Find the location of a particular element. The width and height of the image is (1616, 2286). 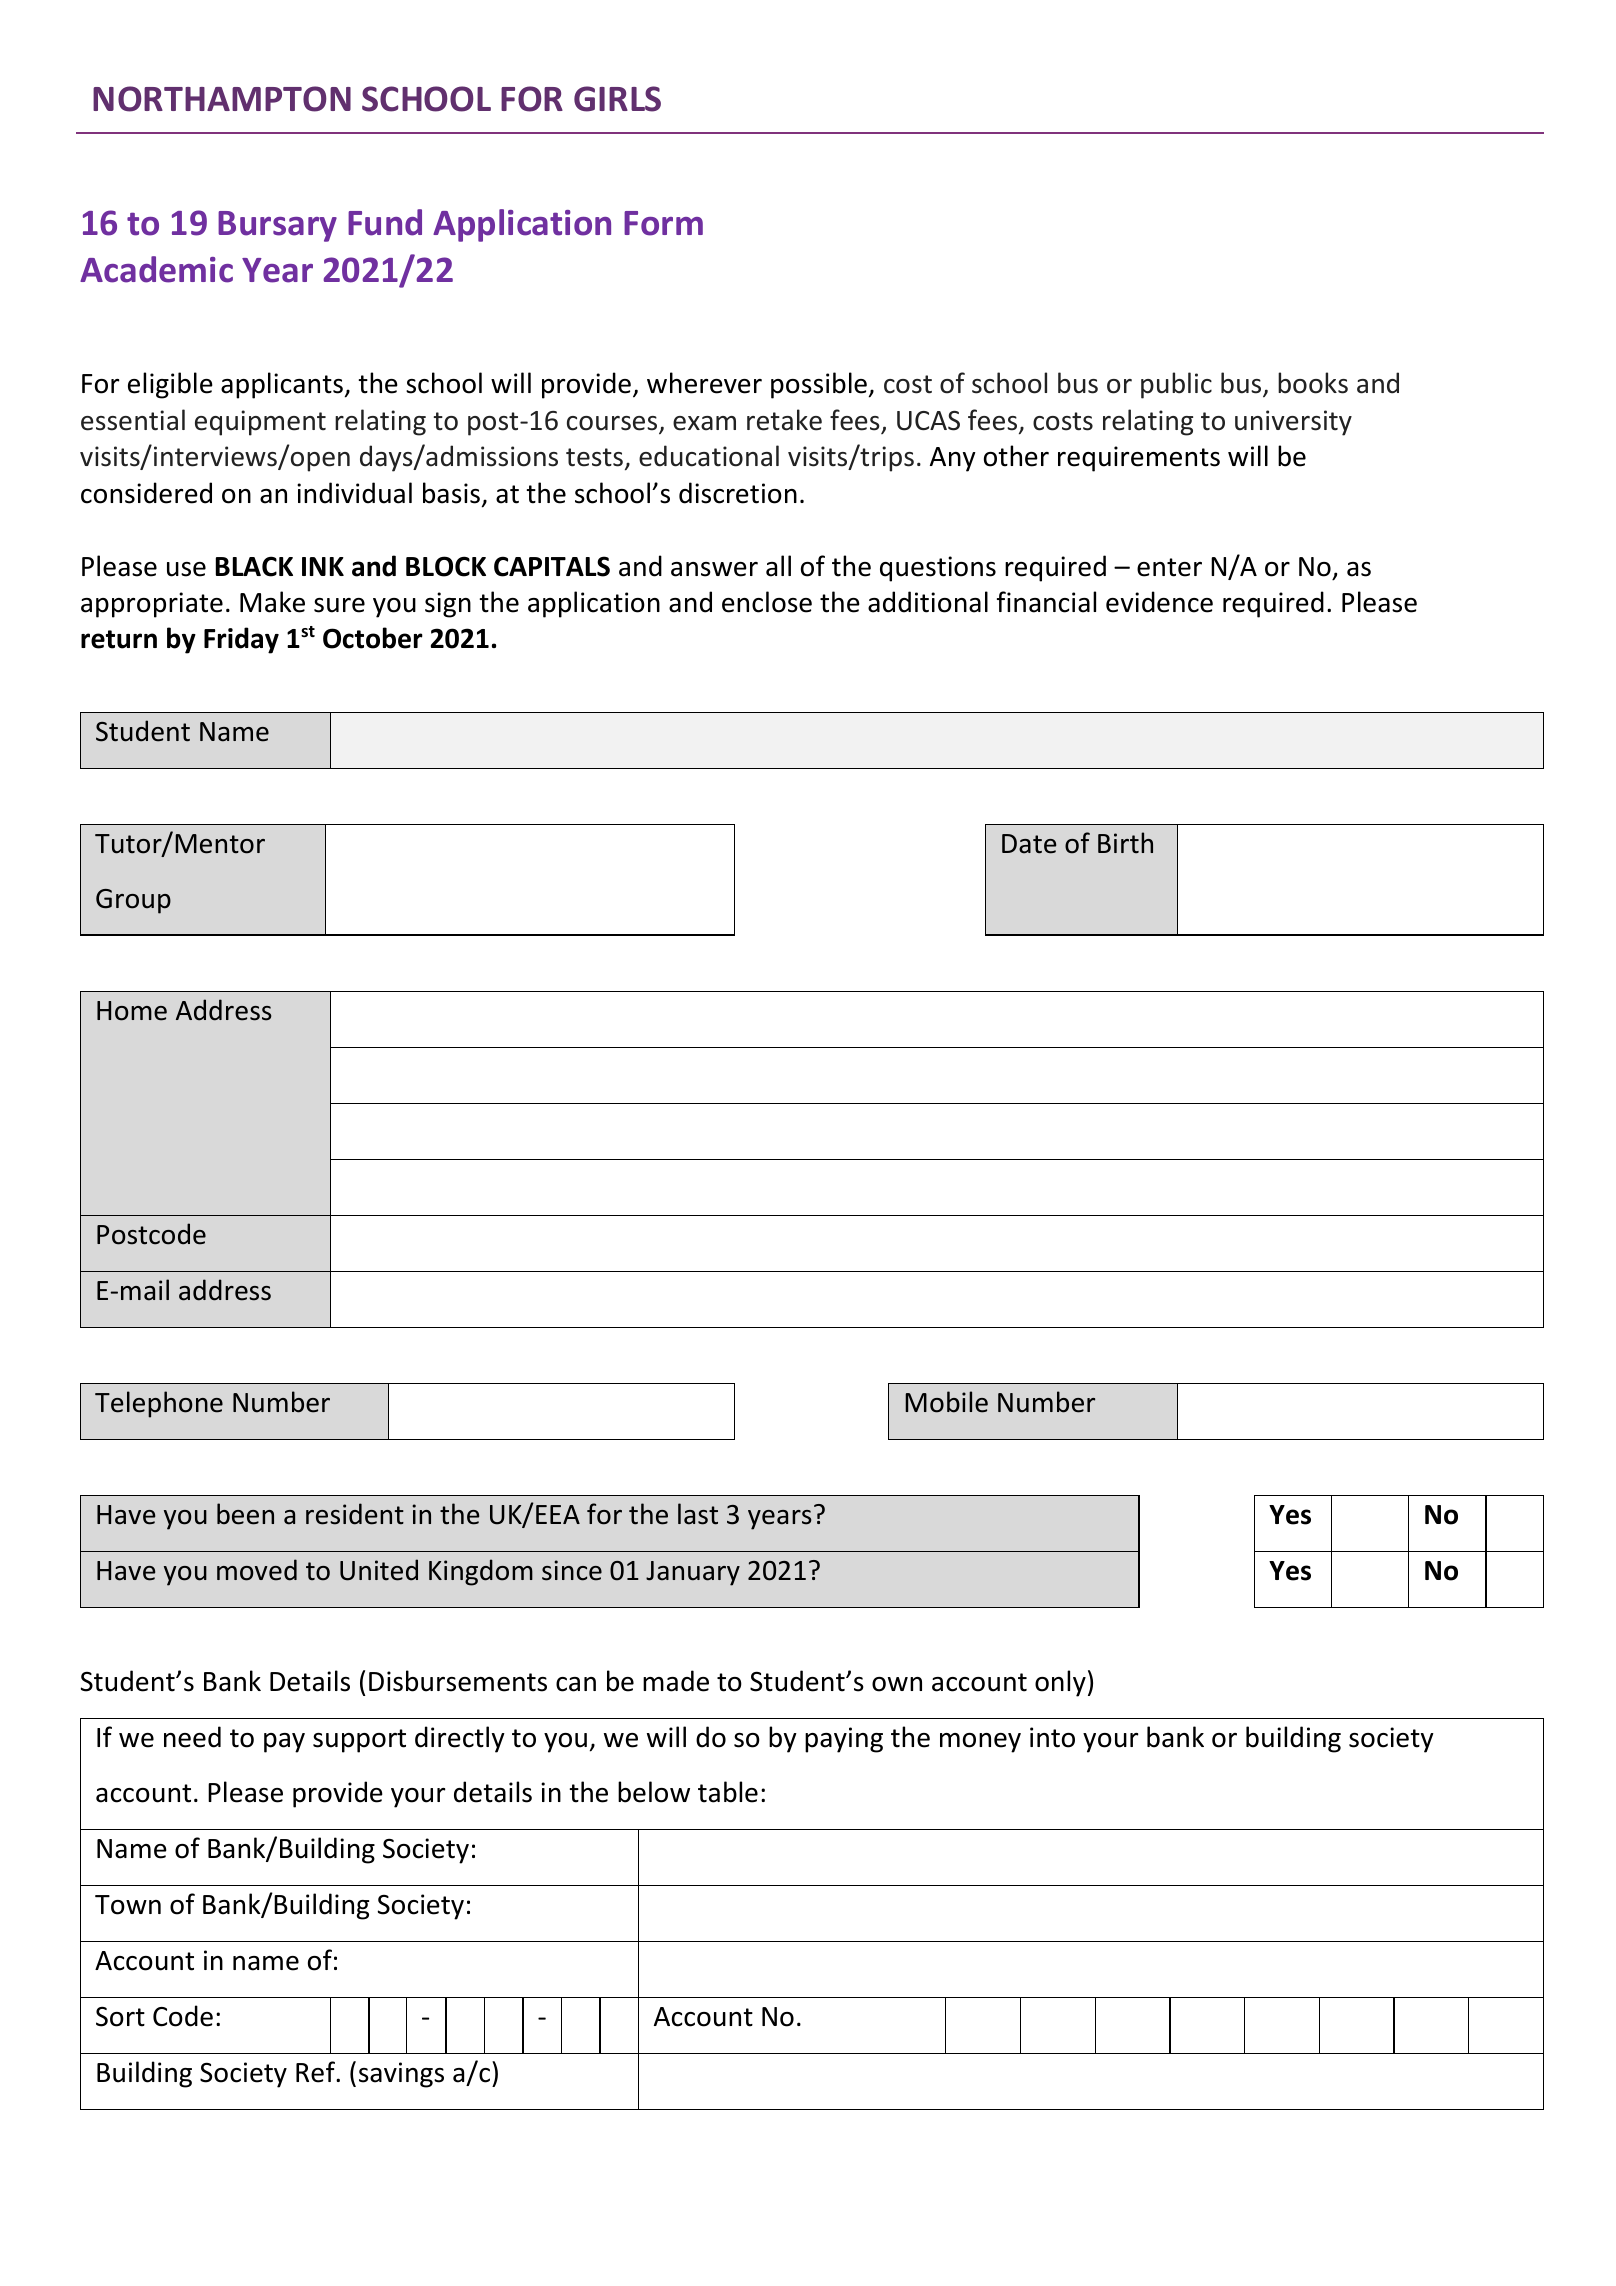

Form is located at coordinates (663, 223).
